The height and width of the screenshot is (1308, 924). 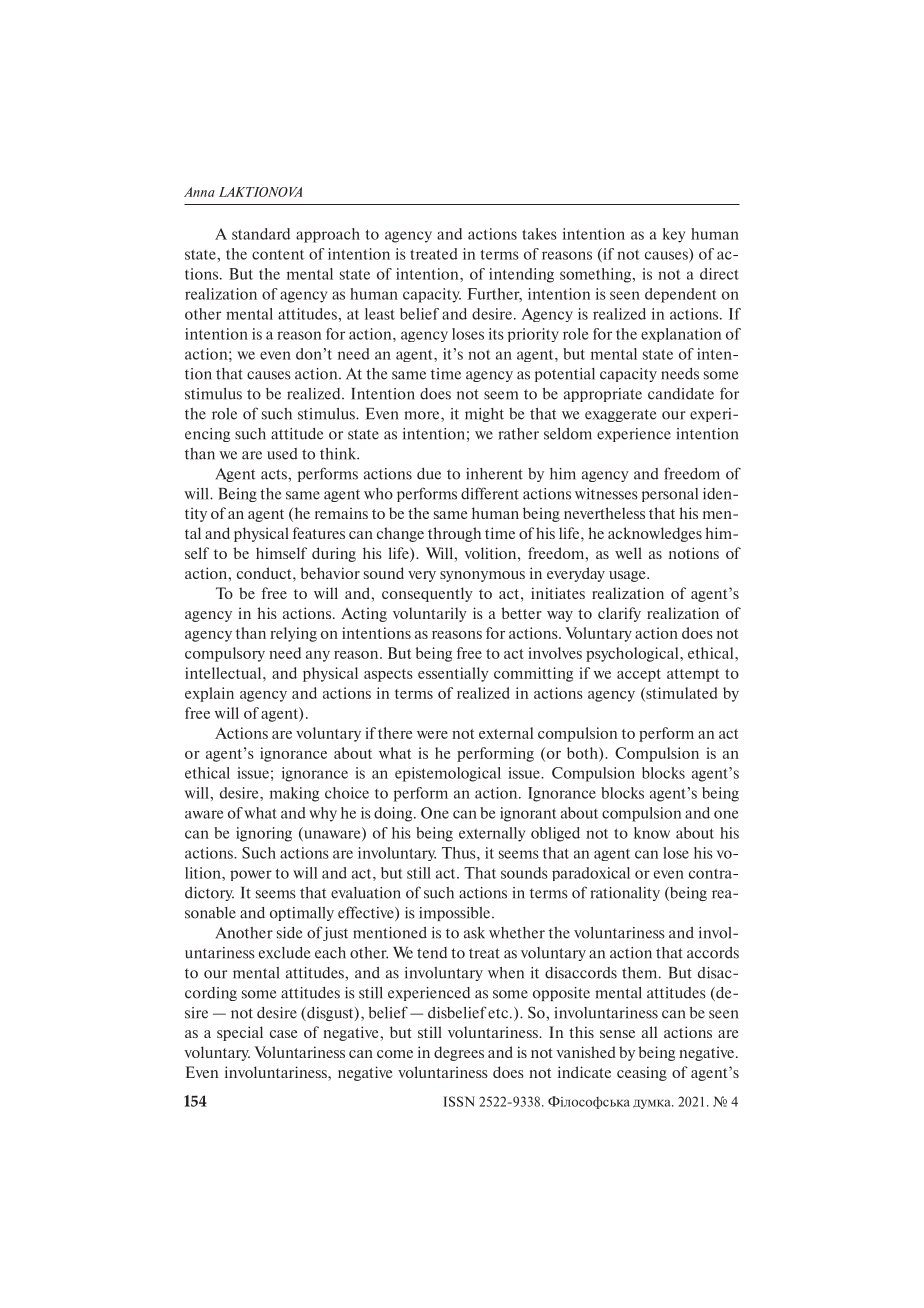 What do you see at coordinates (264, 834) in the screenshot?
I see `ignoring` at bounding box center [264, 834].
